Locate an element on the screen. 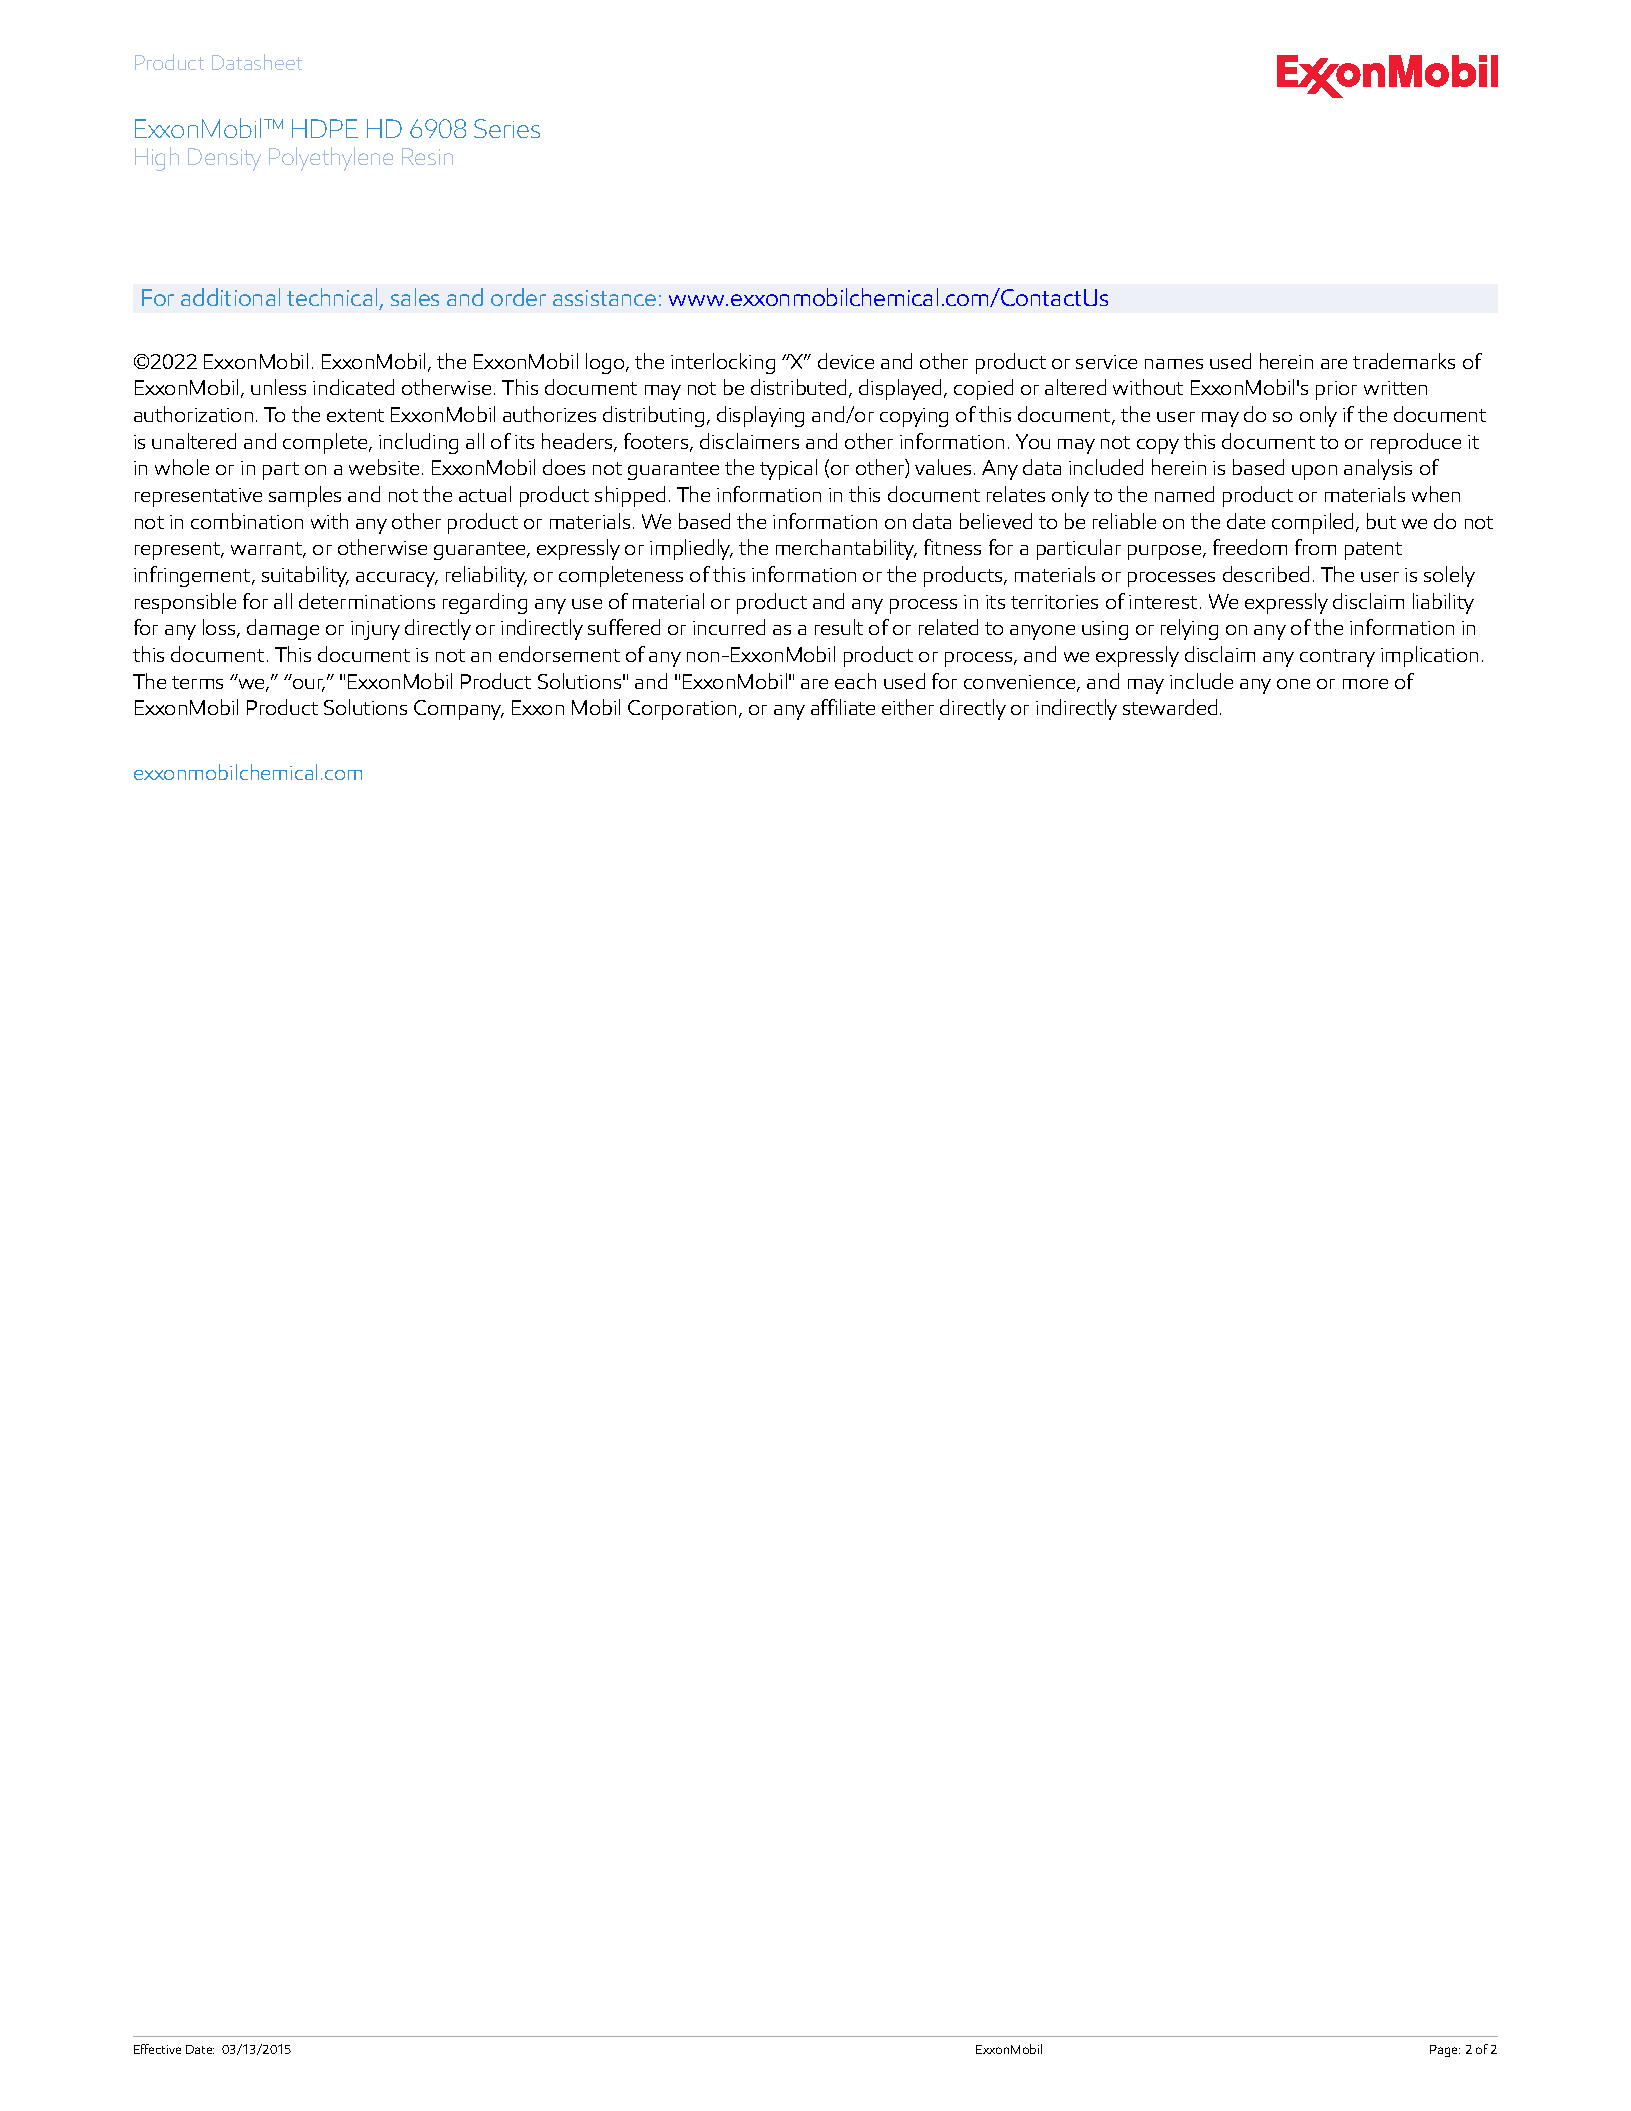 This screenshot has width=1631, height=2111. our is located at coordinates (309, 685).
